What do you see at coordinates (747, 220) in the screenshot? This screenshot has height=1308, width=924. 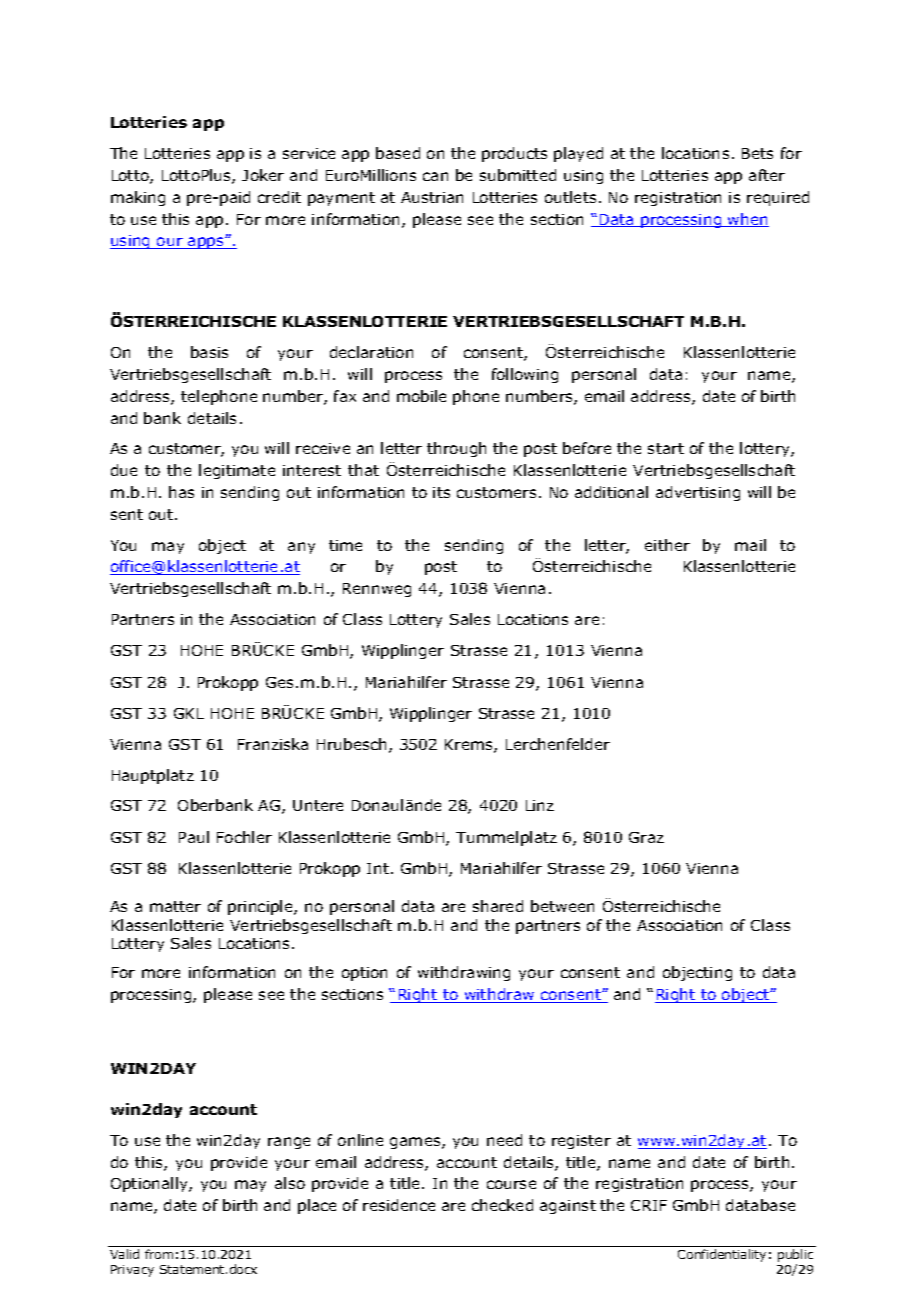 I see `when` at bounding box center [747, 220].
